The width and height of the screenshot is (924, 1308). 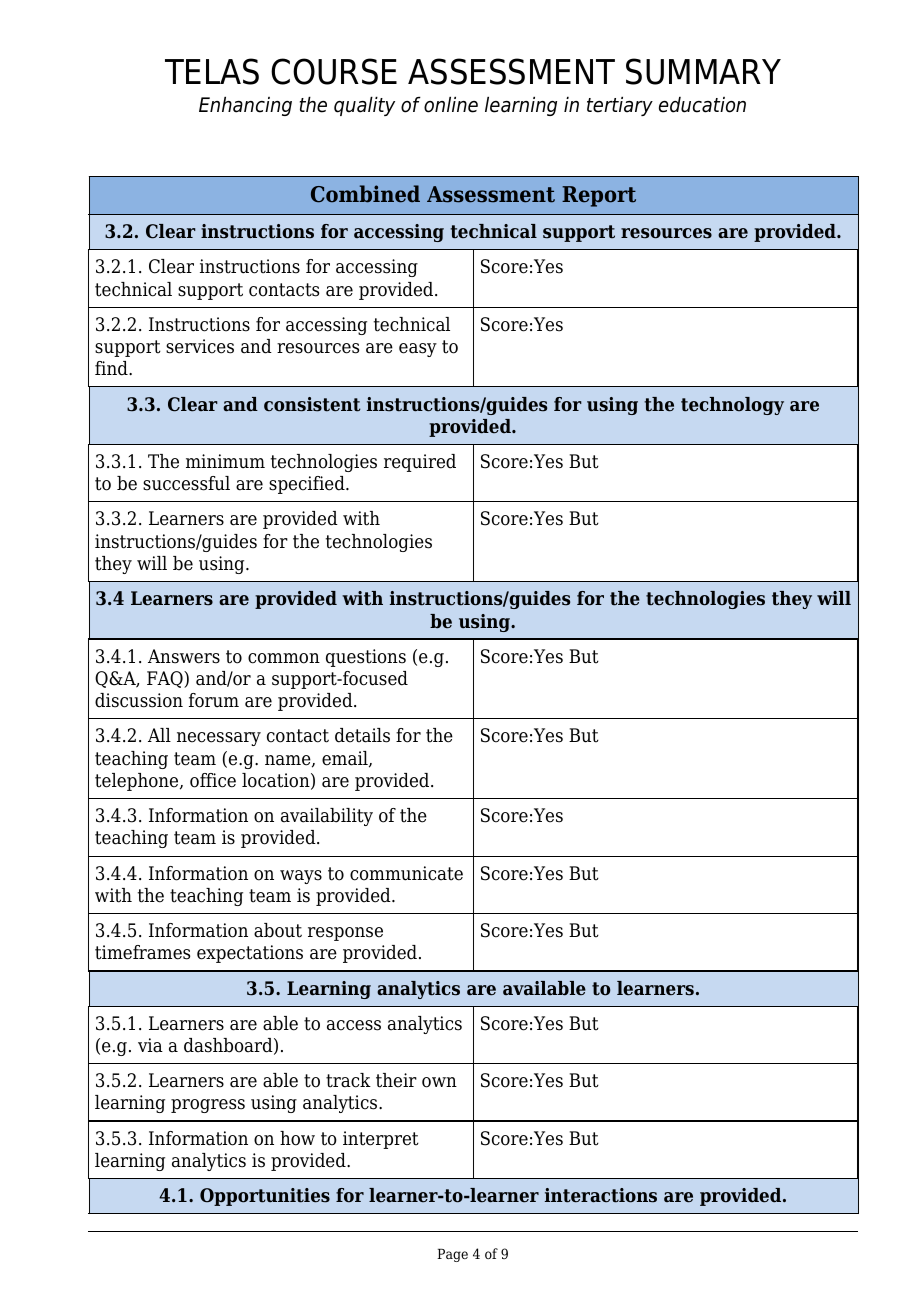 What do you see at coordinates (245, 106) in the screenshot?
I see `Enhancing` at bounding box center [245, 106].
